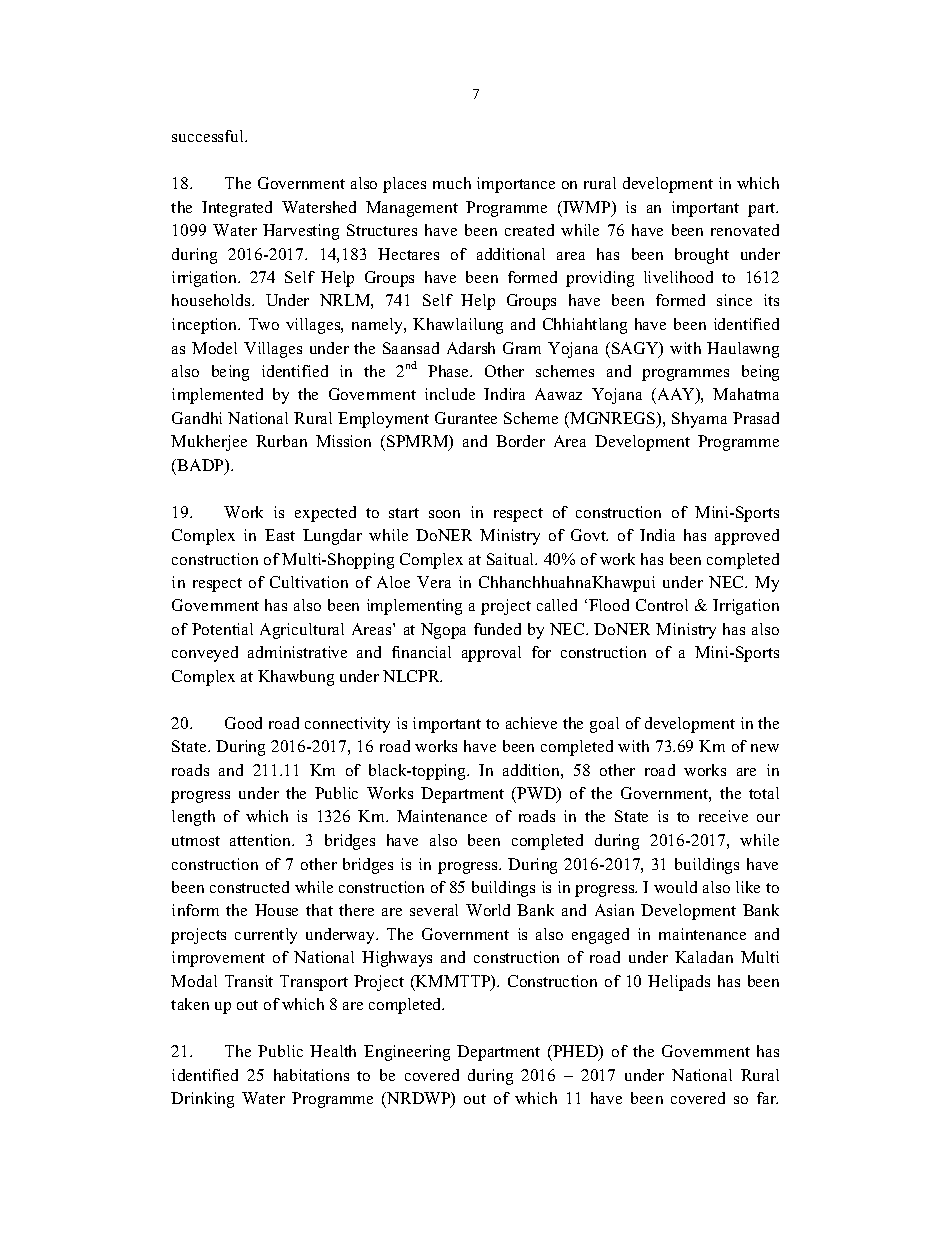  Describe the element at coordinates (237, 209) in the page. I see `Integrated` at that location.
